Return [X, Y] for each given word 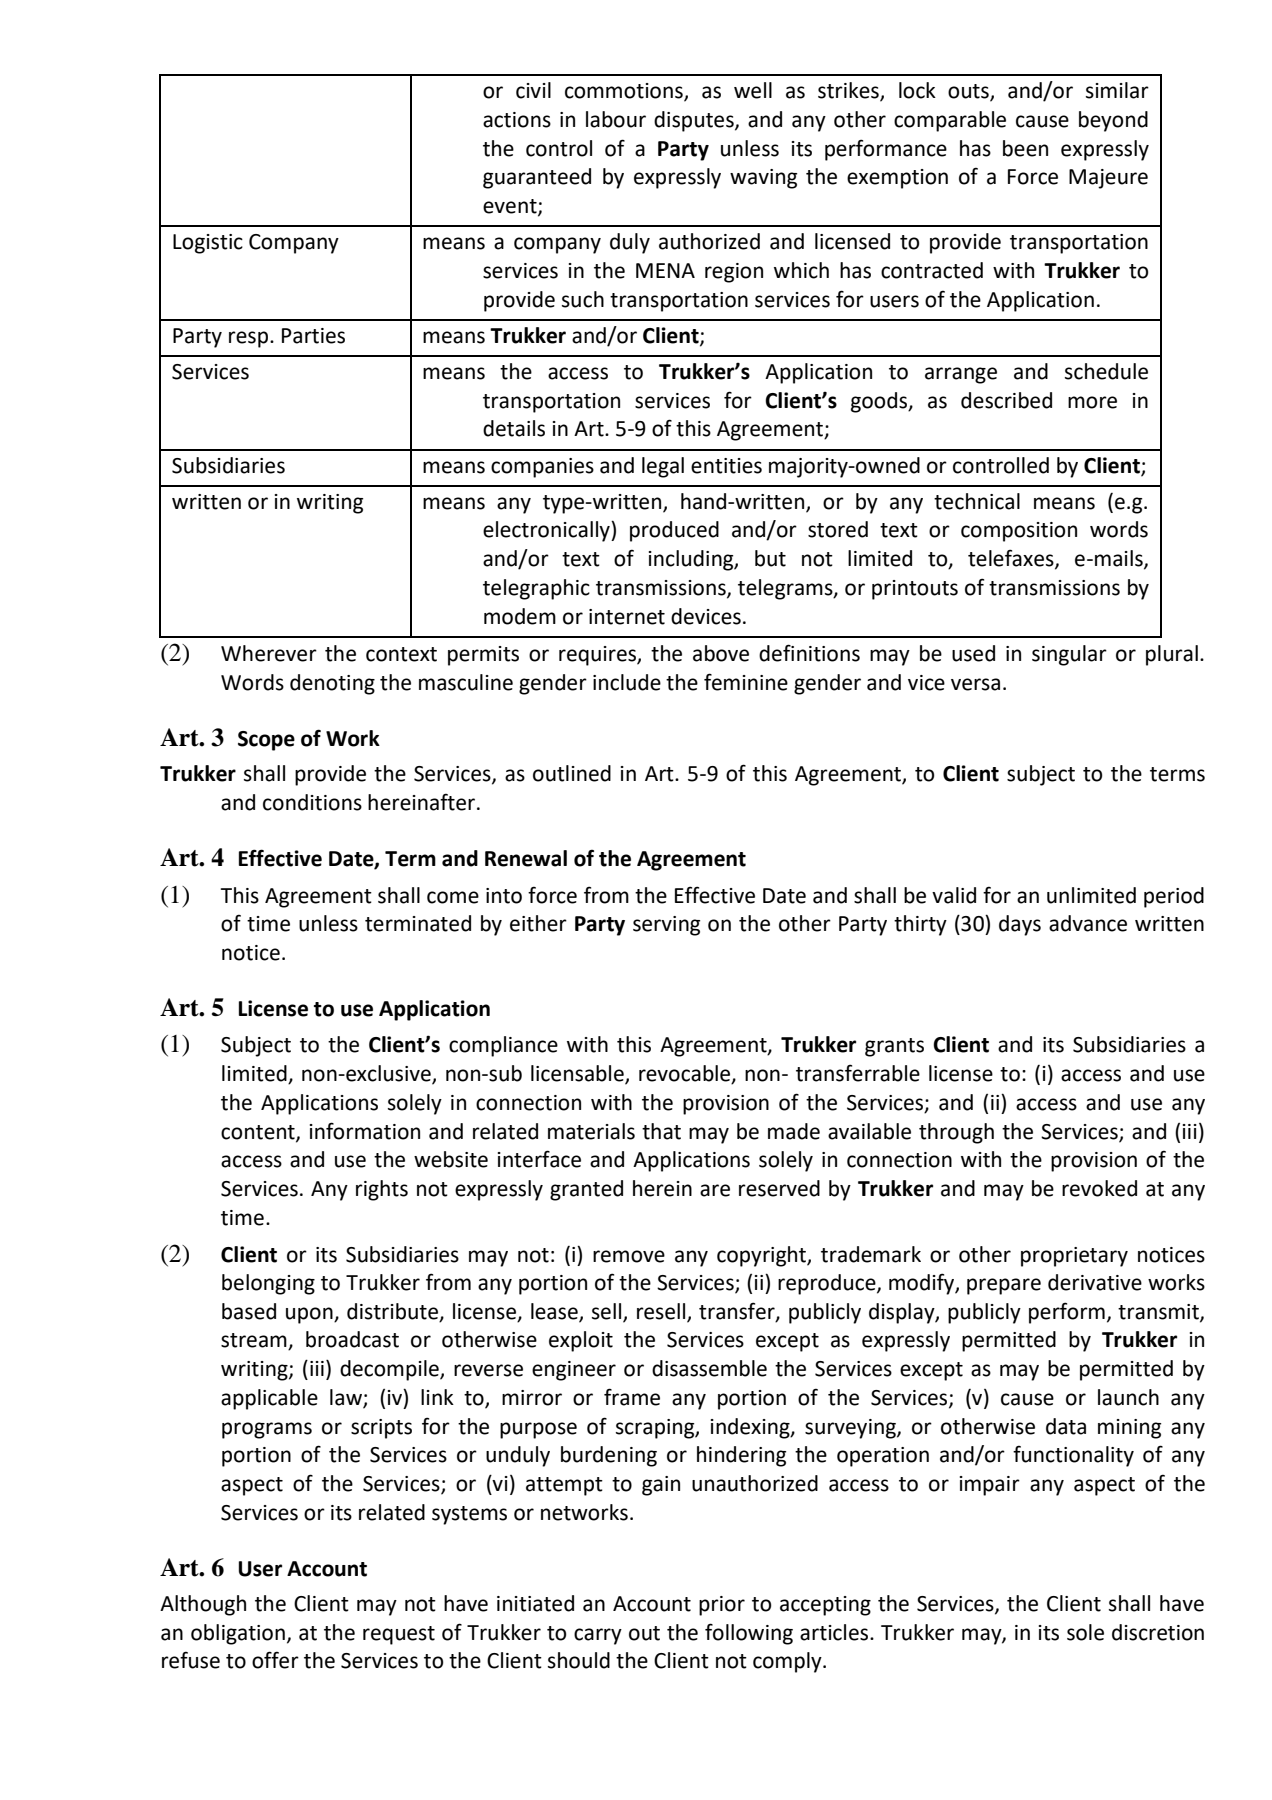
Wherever [269, 653]
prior [722, 1606]
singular [1069, 655]
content [259, 1133]
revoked [1099, 1188]
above [721, 653]
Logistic [208, 244]
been [1025, 148]
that [661, 1131]
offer [275, 1660]
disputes [695, 121]
